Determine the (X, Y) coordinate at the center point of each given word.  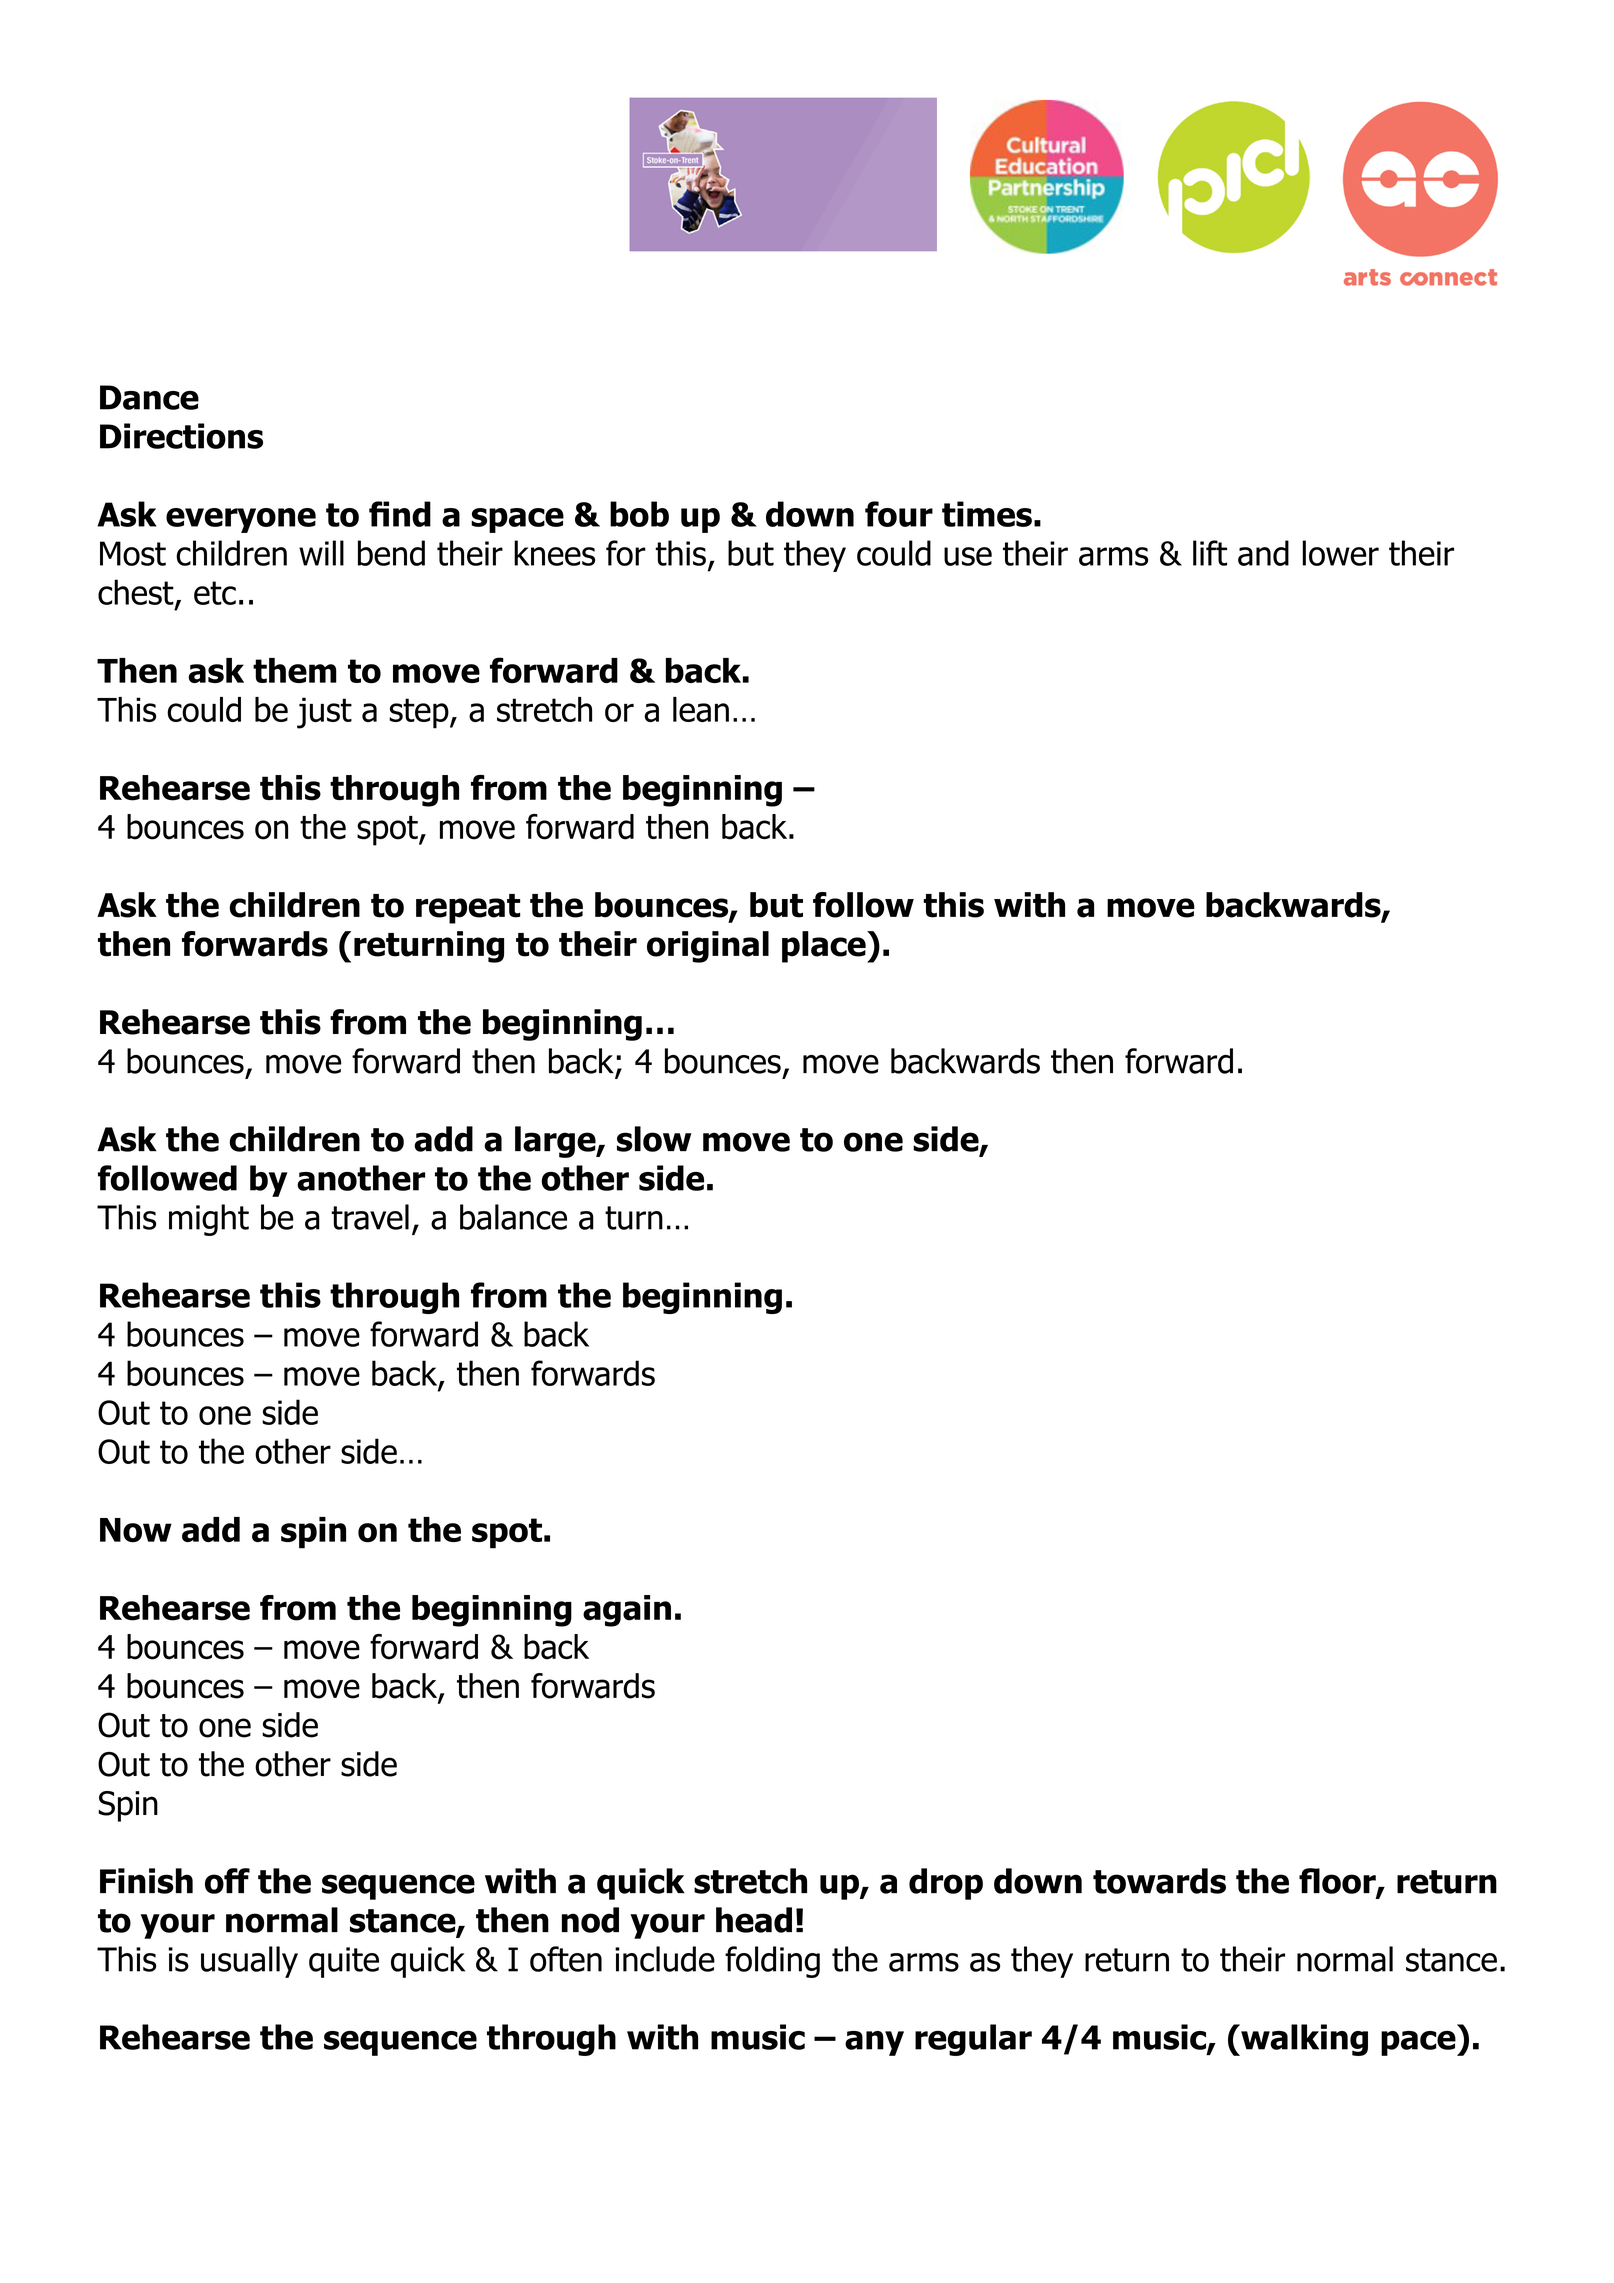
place (825, 947)
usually (249, 1962)
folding (772, 1962)
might (209, 1220)
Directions (181, 436)
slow (654, 1139)
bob (639, 514)
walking (1303, 2040)
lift (1210, 553)
